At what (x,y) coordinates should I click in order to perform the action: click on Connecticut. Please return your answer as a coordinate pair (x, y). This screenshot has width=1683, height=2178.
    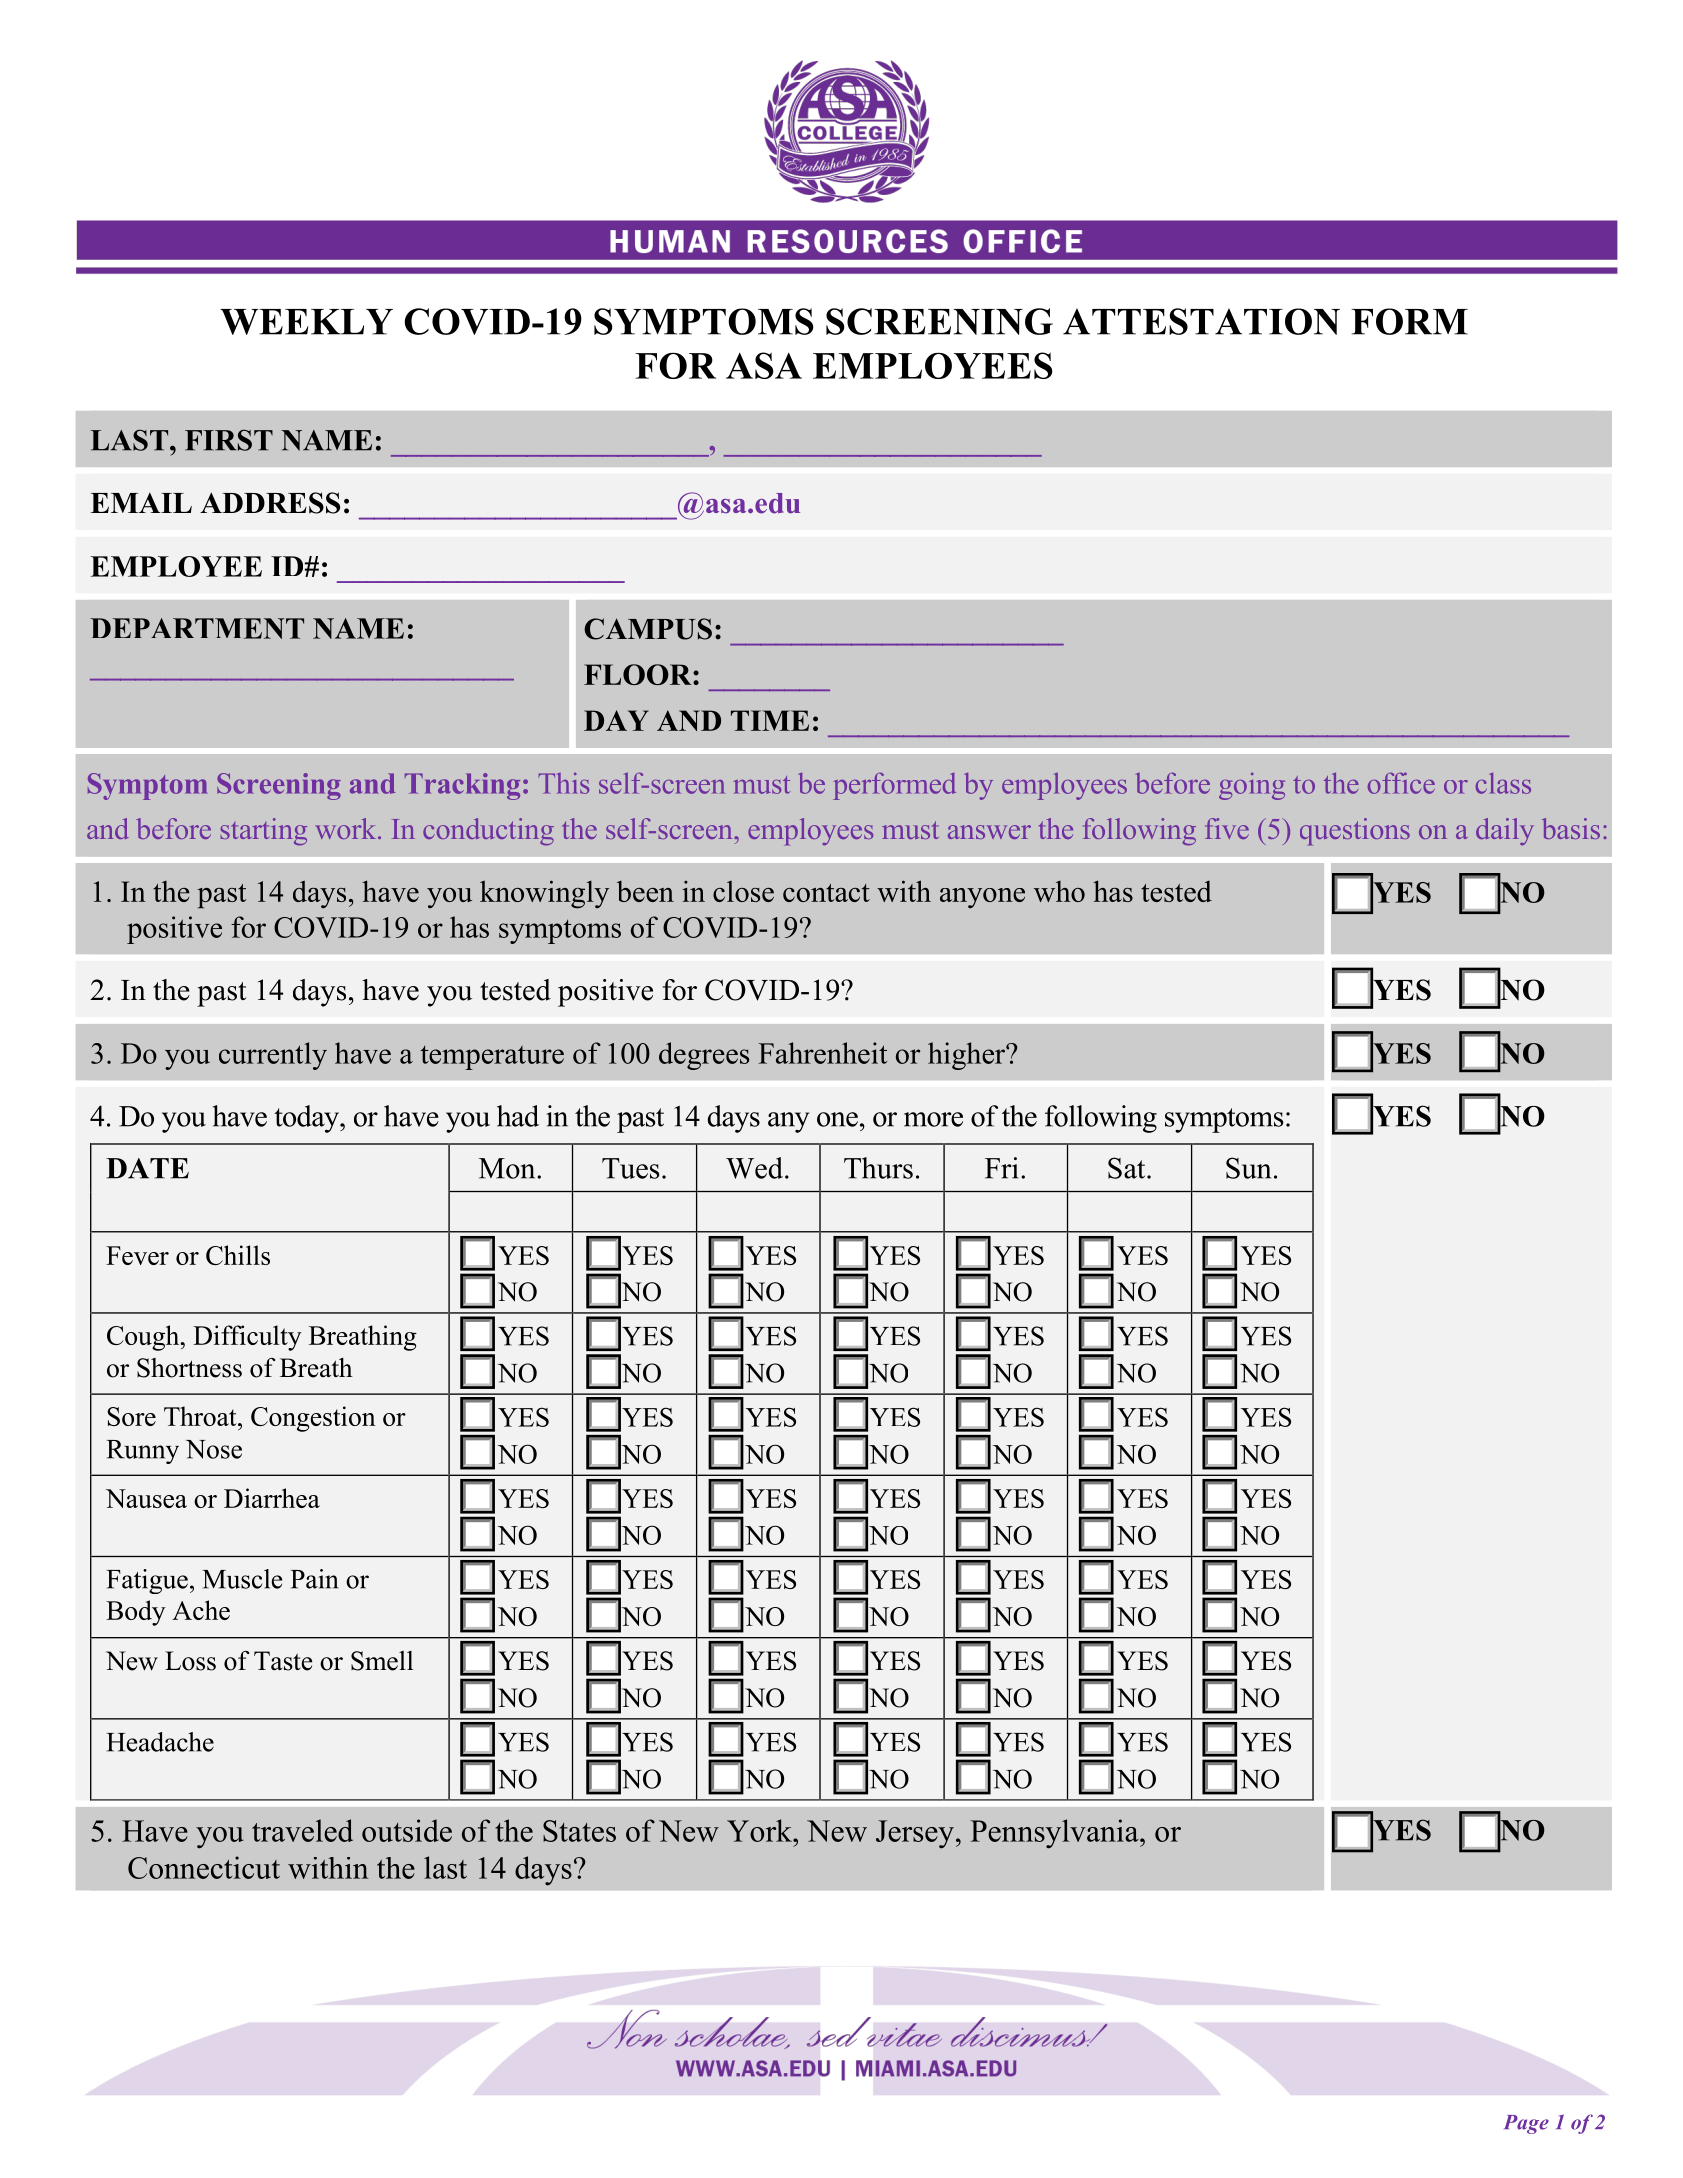
    Looking at the image, I should click on (204, 1867).
